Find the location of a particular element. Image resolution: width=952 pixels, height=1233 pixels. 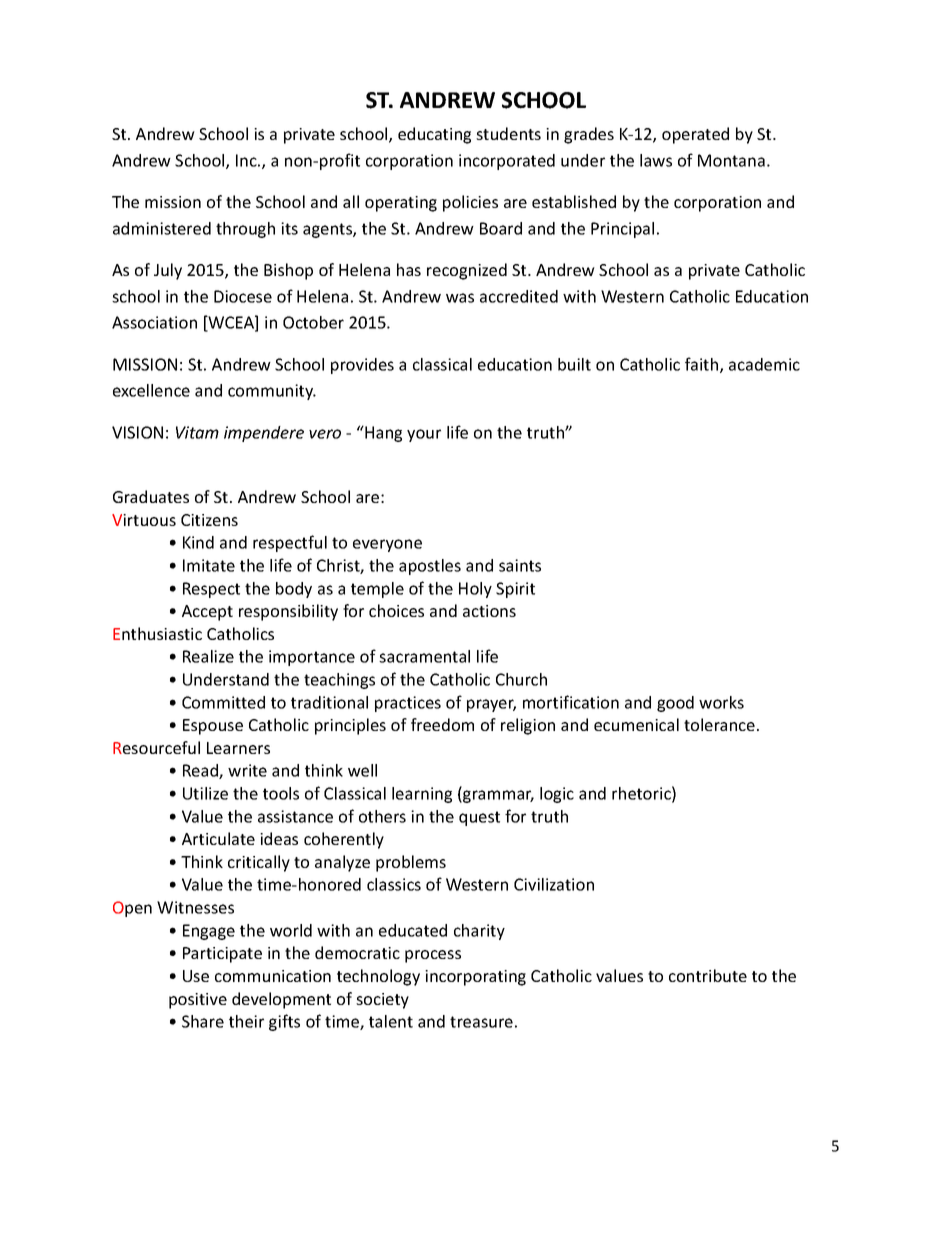

VISION is located at coordinates (137, 432).
